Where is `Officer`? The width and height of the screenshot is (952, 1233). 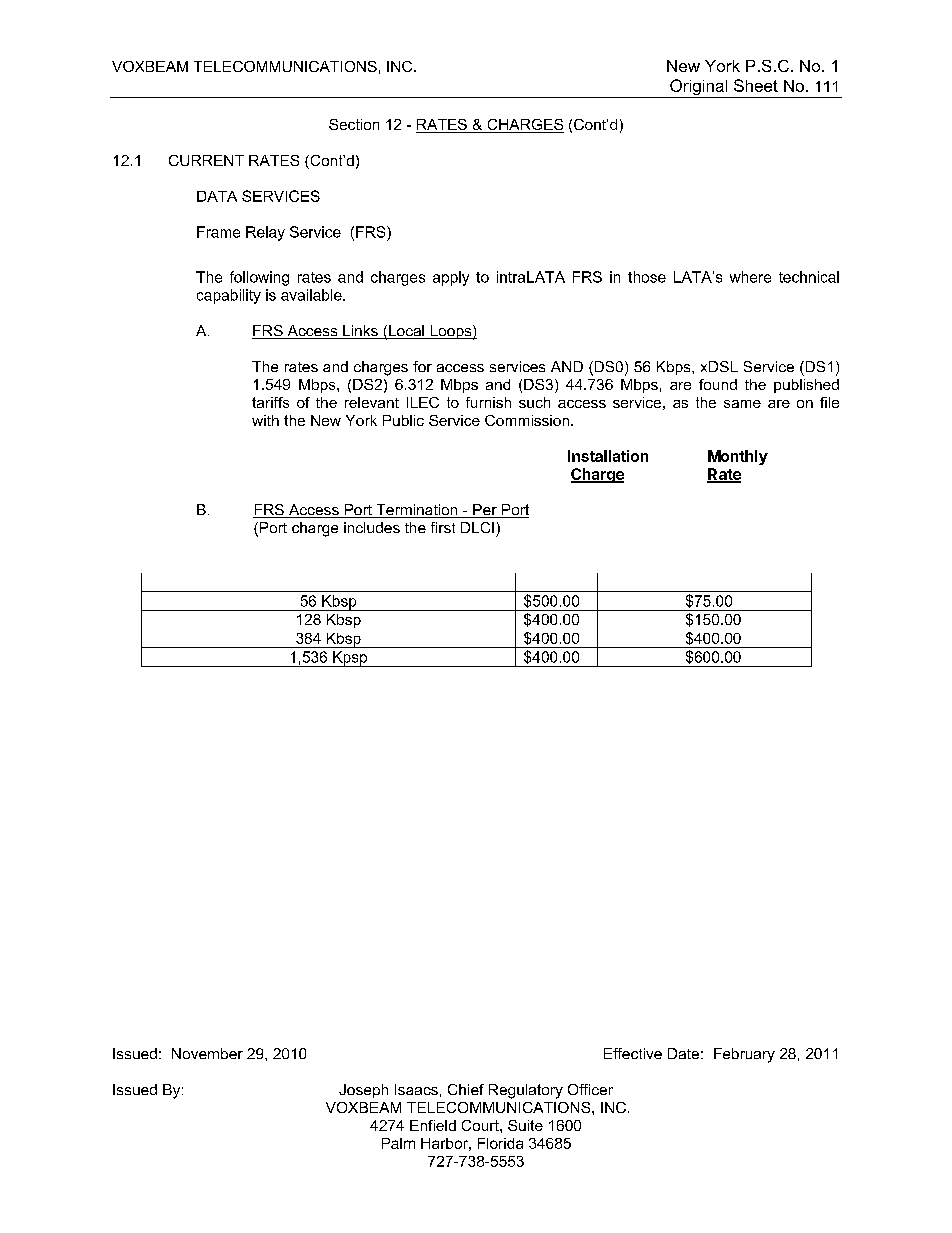 Officer is located at coordinates (590, 1089).
